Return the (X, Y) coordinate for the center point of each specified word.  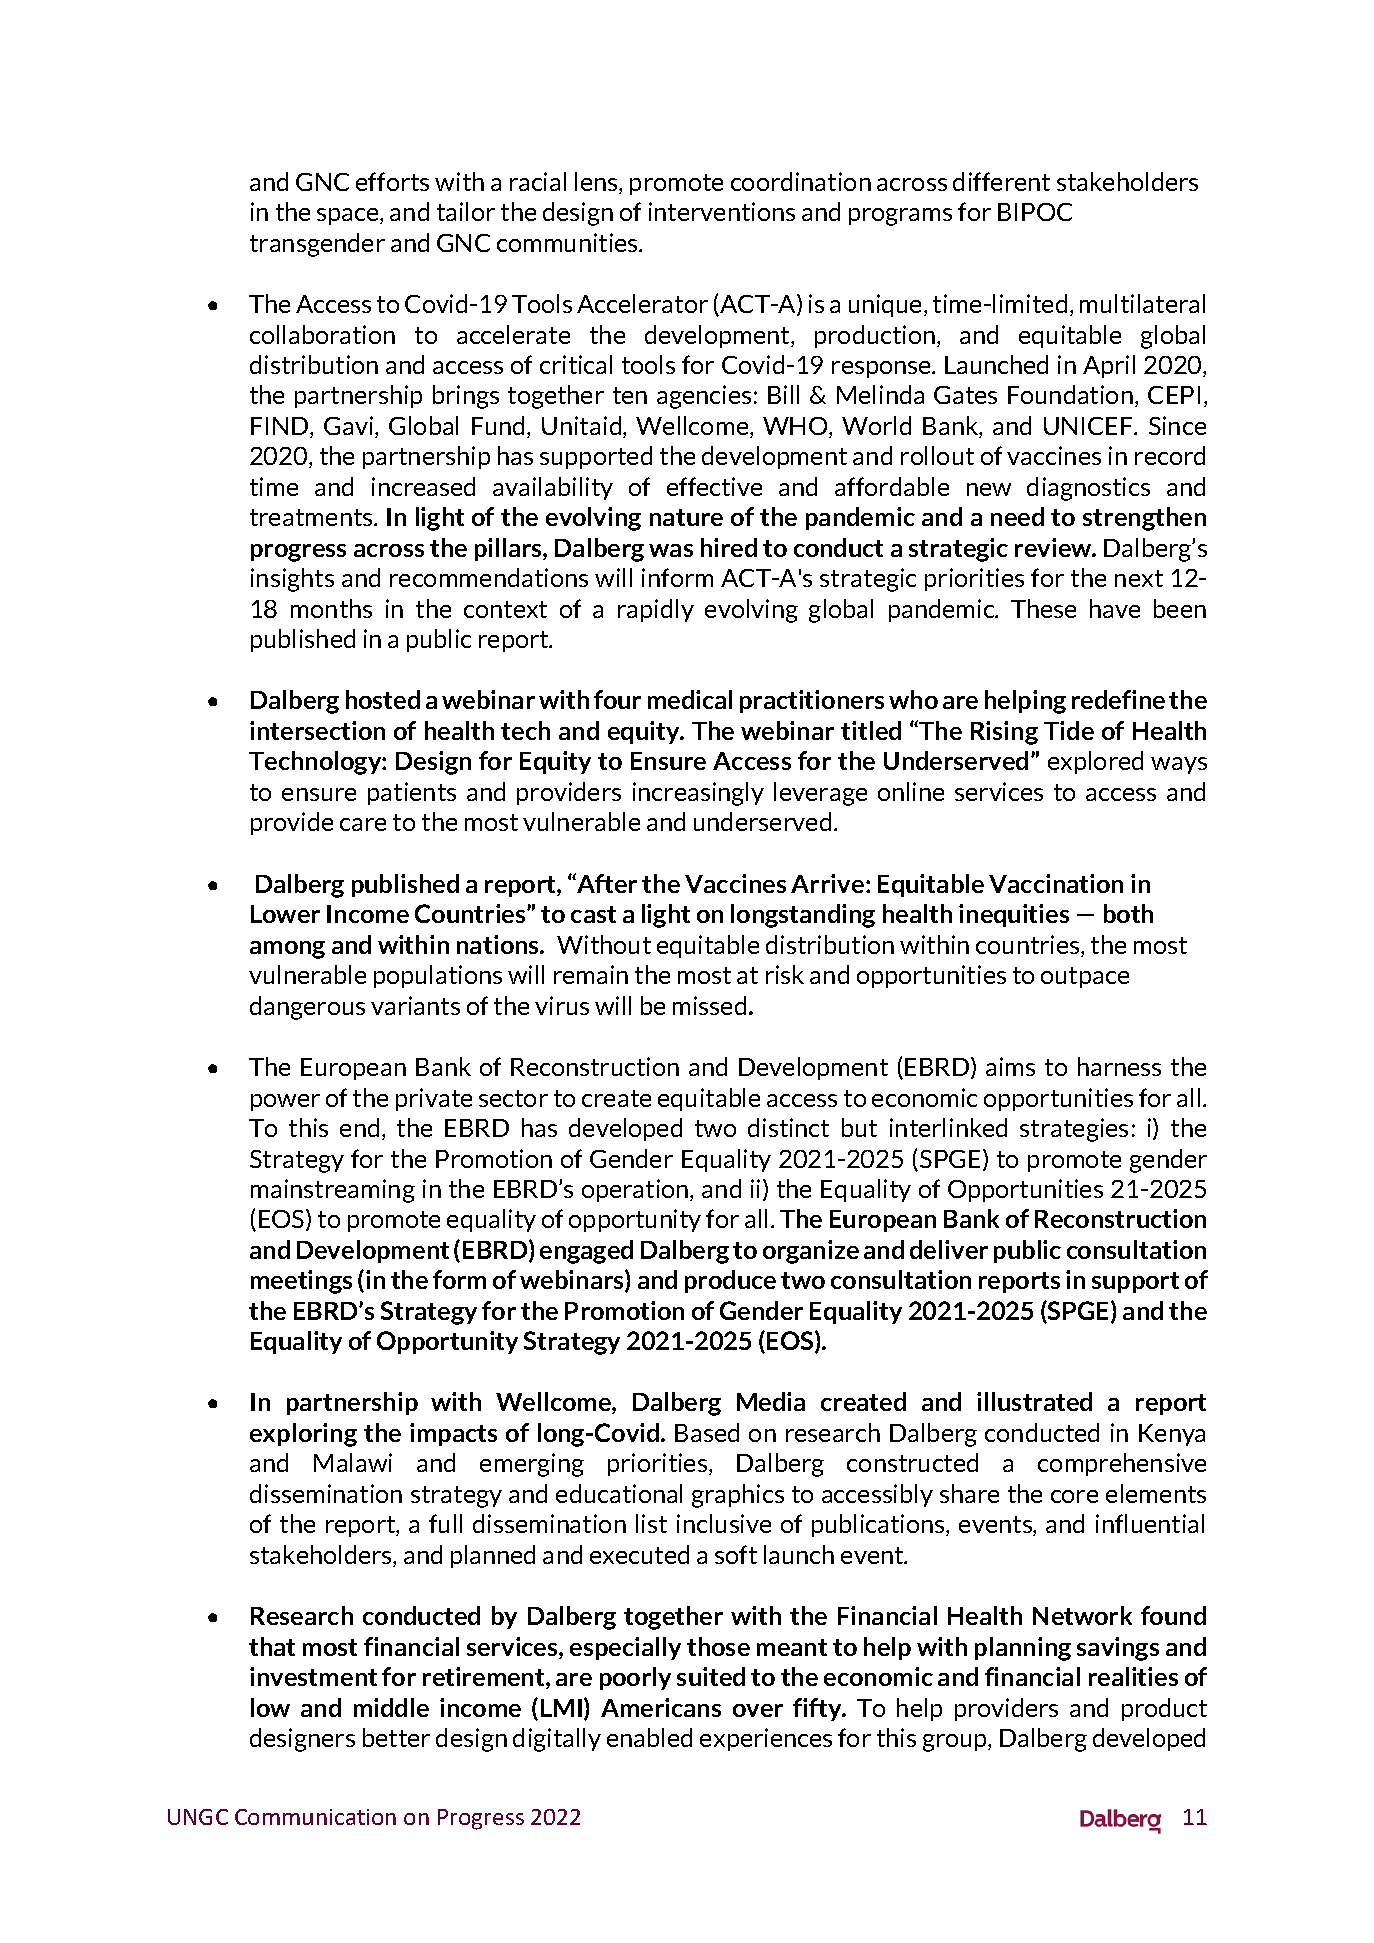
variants (415, 1005)
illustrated (1034, 1401)
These (1043, 608)
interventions (722, 211)
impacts (453, 1434)
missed (709, 1005)
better (396, 1737)
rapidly (656, 610)
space (349, 216)
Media (771, 1401)
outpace (1085, 977)
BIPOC (1035, 212)
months (331, 608)
